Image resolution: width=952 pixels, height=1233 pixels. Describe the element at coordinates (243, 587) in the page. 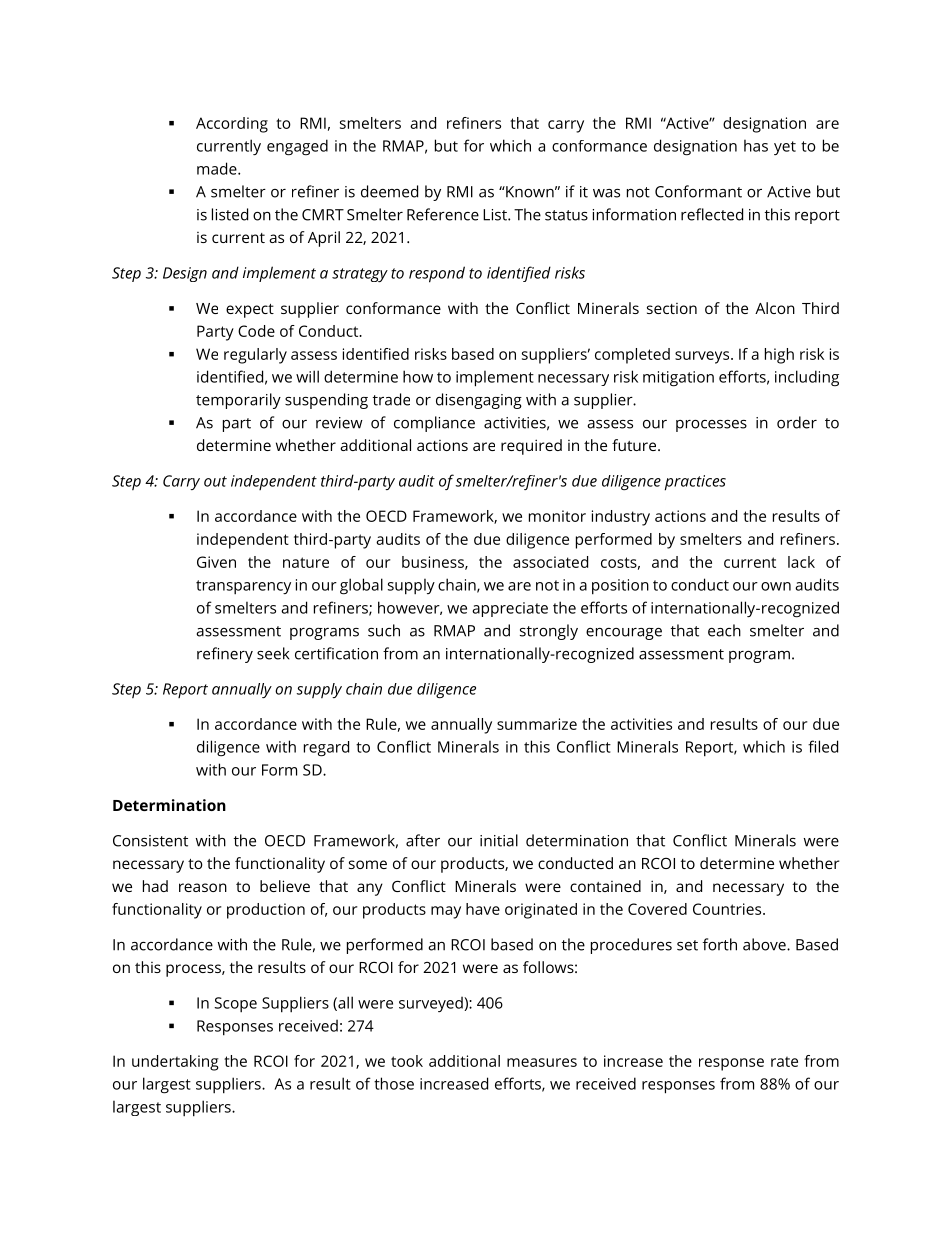

I see `transparency` at that location.
